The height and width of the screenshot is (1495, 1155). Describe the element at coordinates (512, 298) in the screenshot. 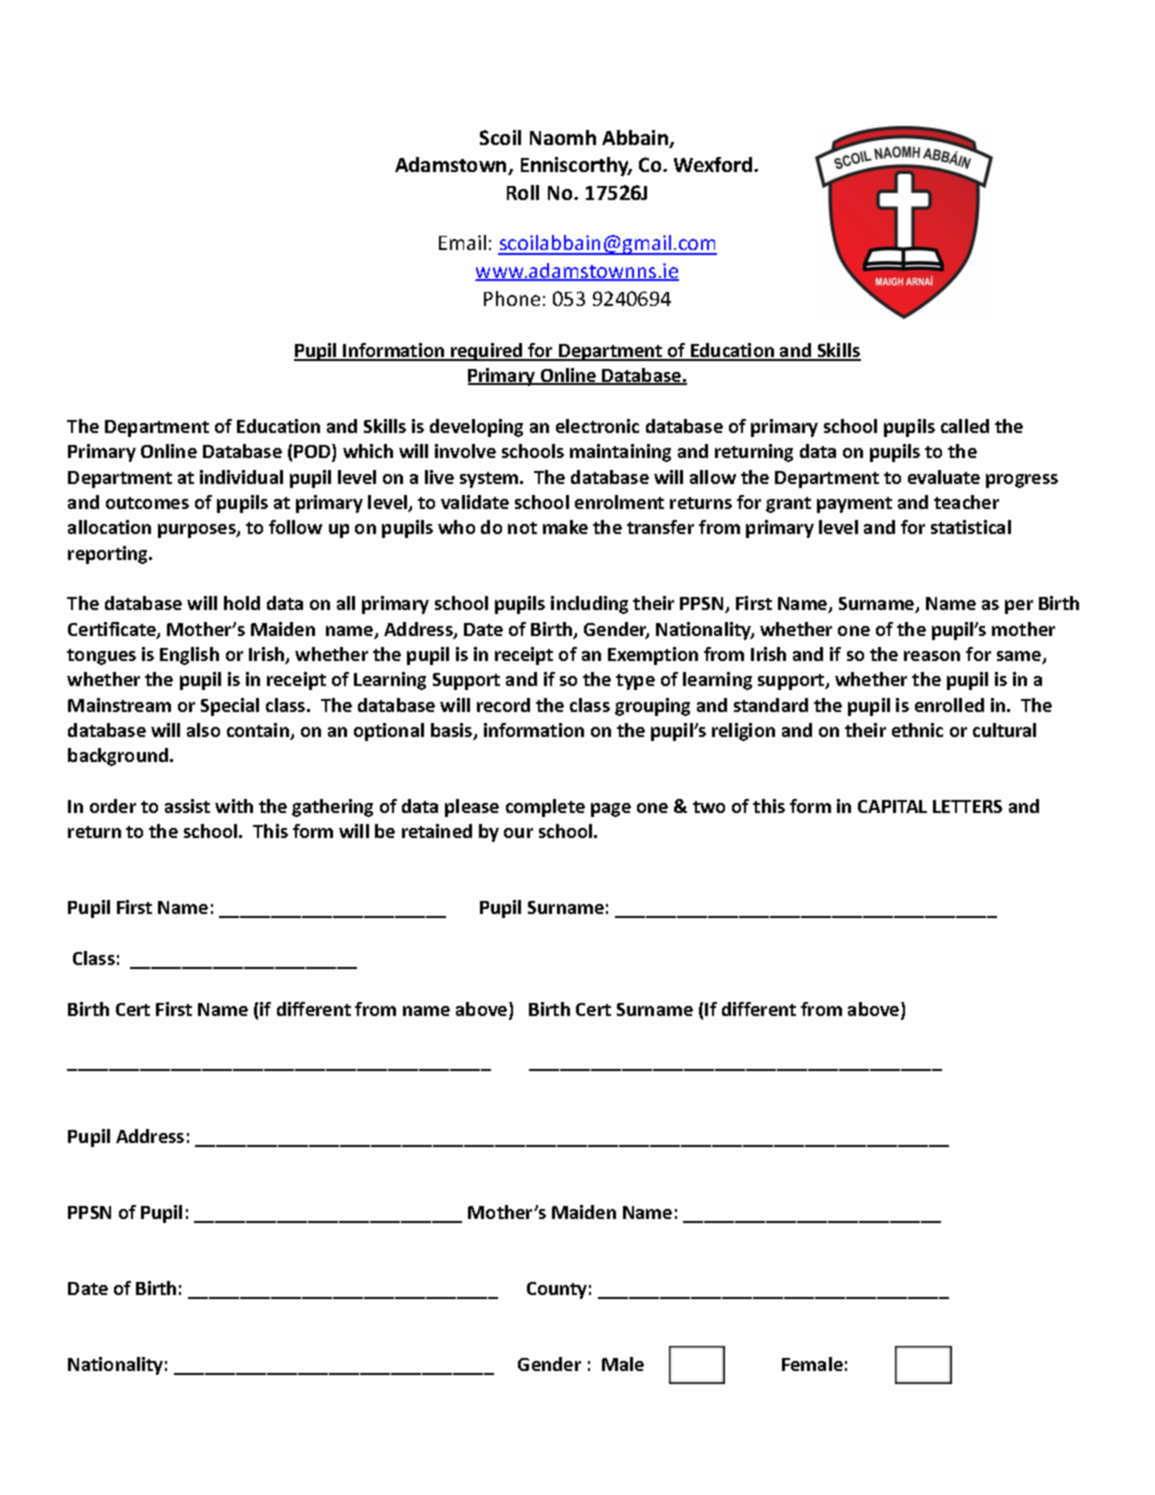

I see `Phone` at that location.
